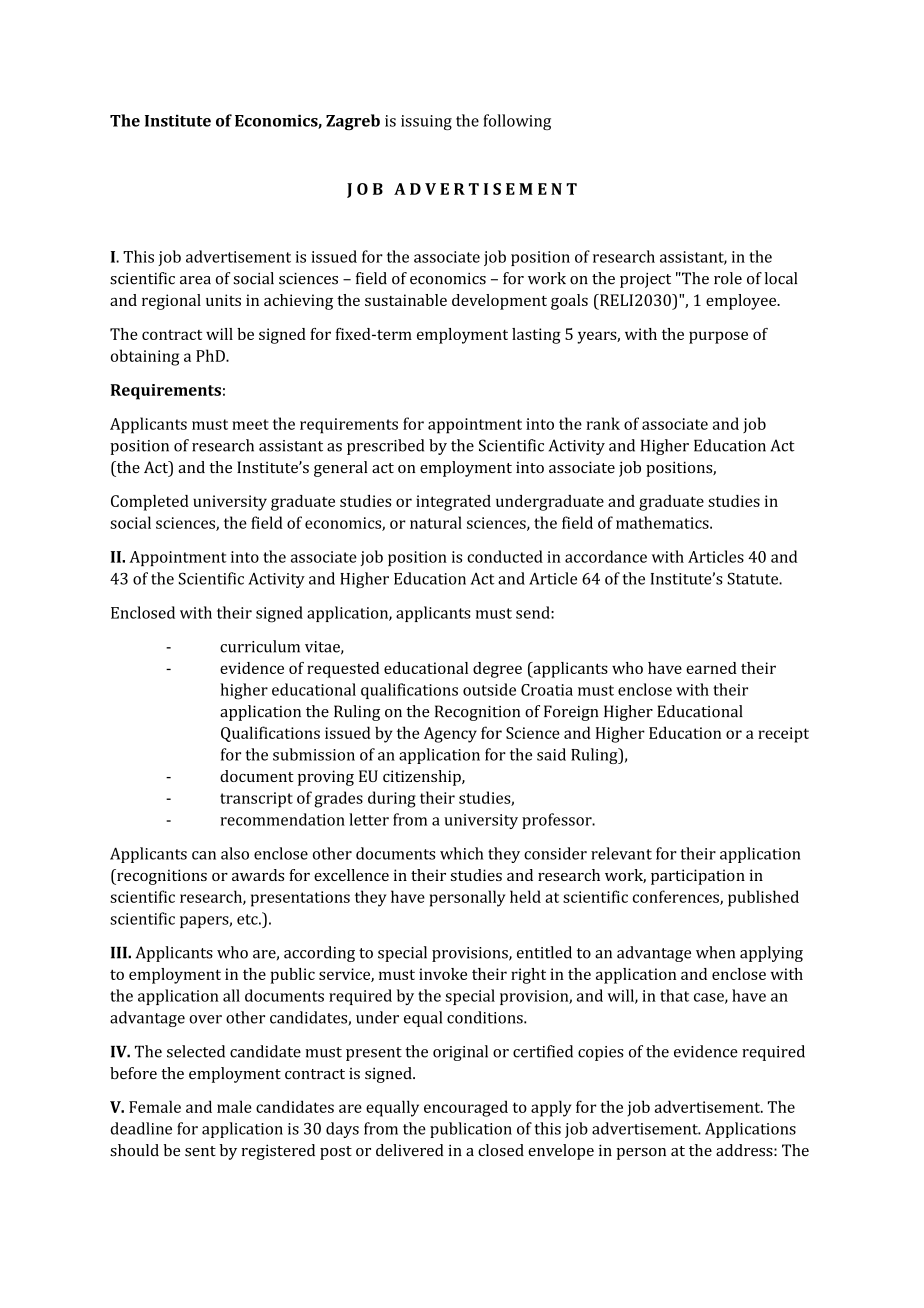 The image size is (924, 1308). I want to click on participation, so click(698, 877).
